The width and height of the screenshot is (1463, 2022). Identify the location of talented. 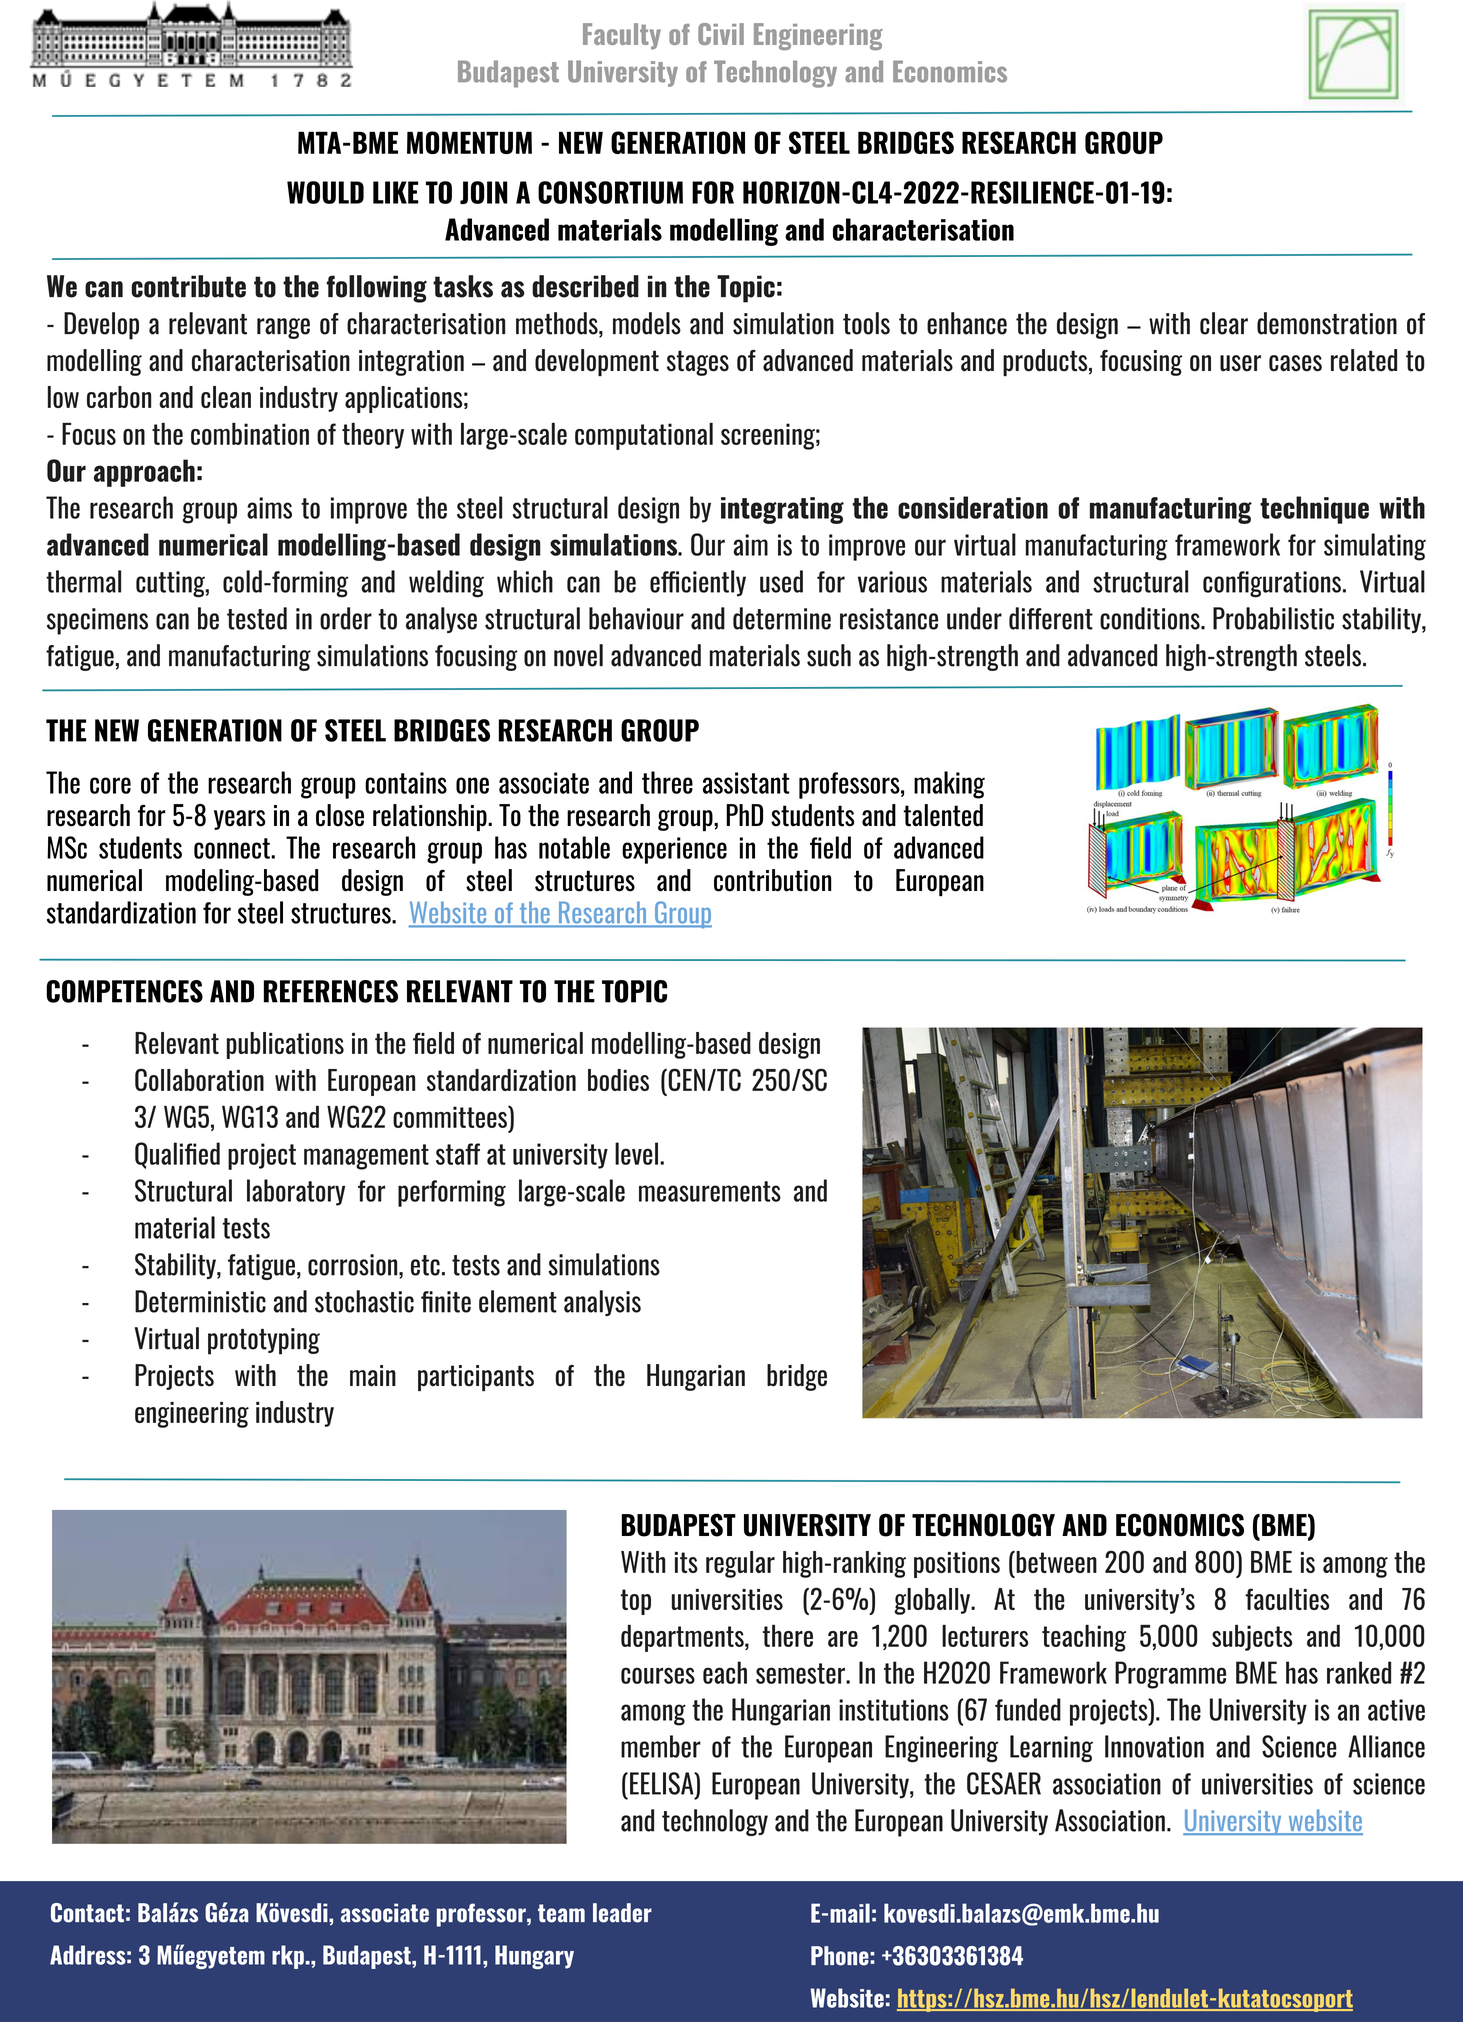
(943, 815).
